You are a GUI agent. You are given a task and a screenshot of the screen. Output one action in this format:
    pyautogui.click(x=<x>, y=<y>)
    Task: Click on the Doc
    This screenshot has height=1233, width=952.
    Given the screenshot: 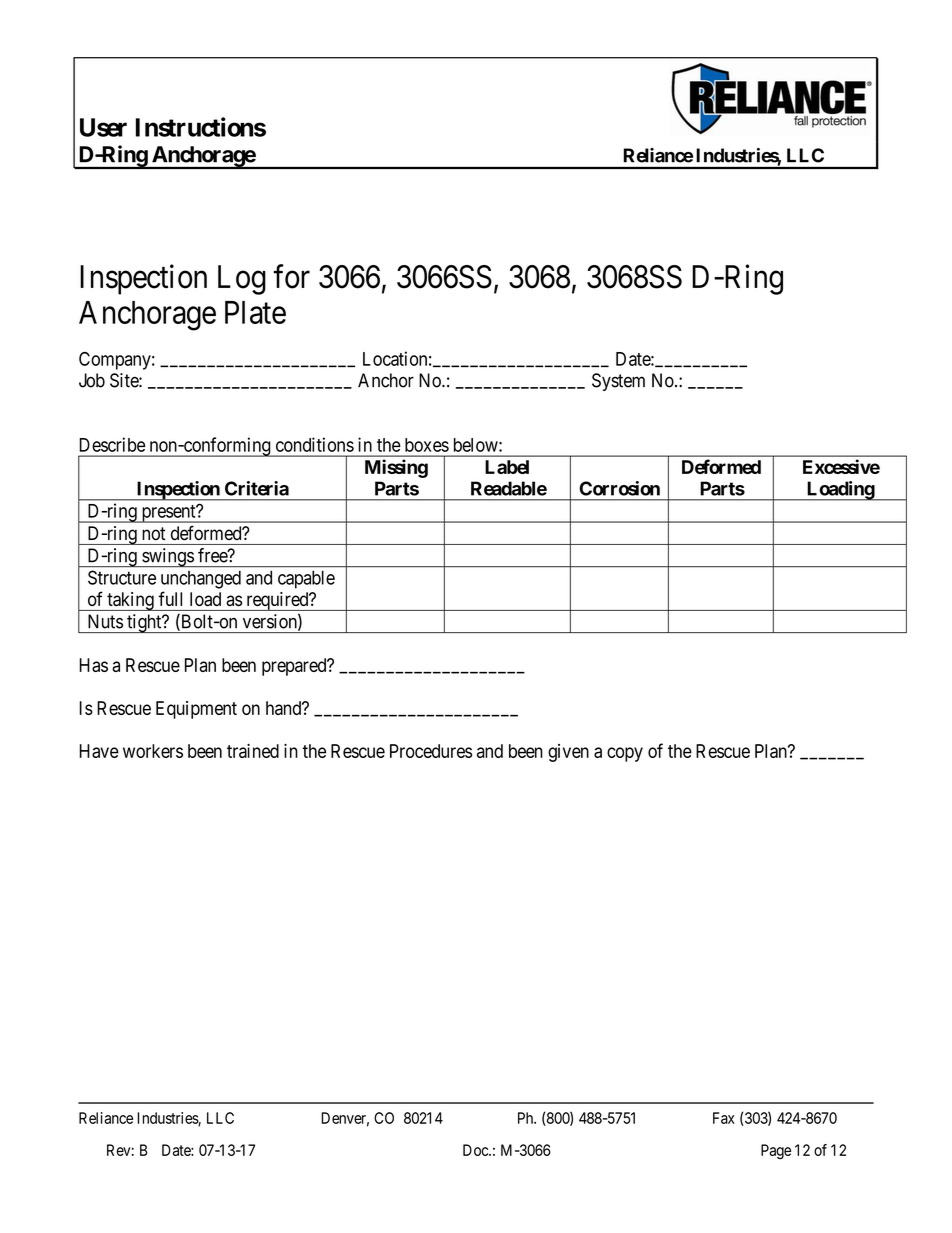 What is the action you would take?
    pyautogui.click(x=476, y=1150)
